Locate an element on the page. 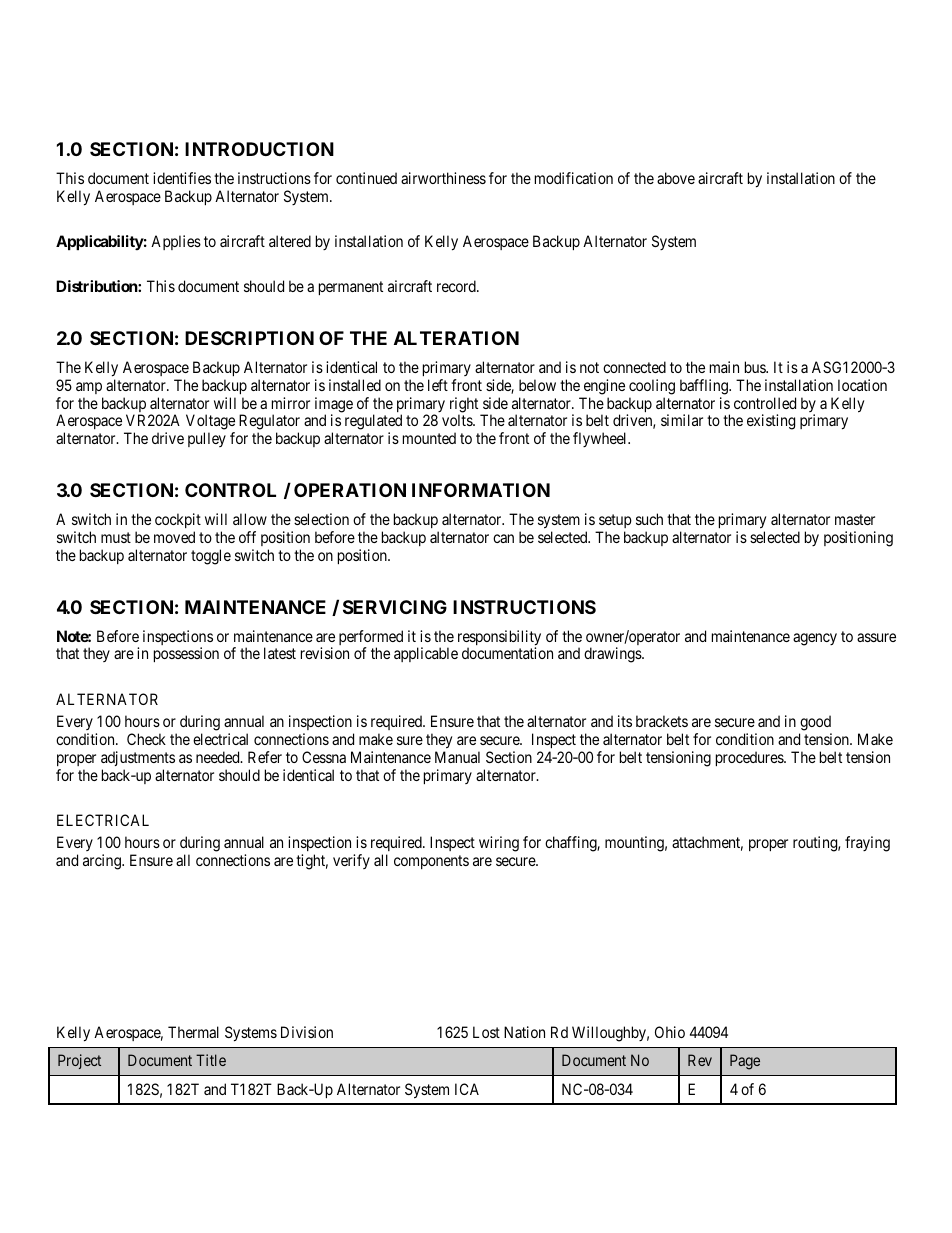 This image has height=1233, width=952. agency is located at coordinates (815, 639).
